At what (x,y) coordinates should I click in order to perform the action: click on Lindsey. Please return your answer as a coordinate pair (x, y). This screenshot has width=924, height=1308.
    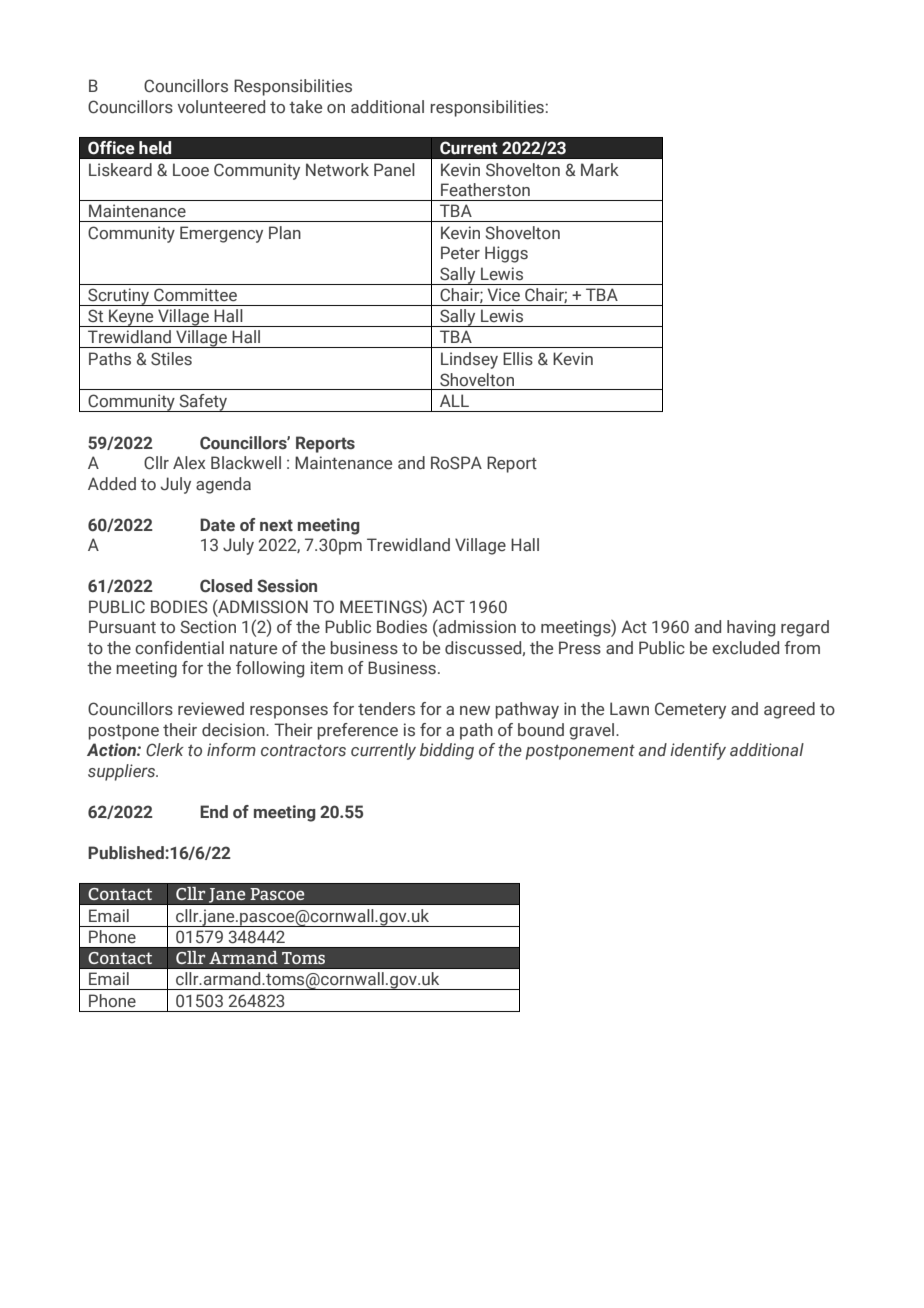
    Looking at the image, I should click on (469, 360).
